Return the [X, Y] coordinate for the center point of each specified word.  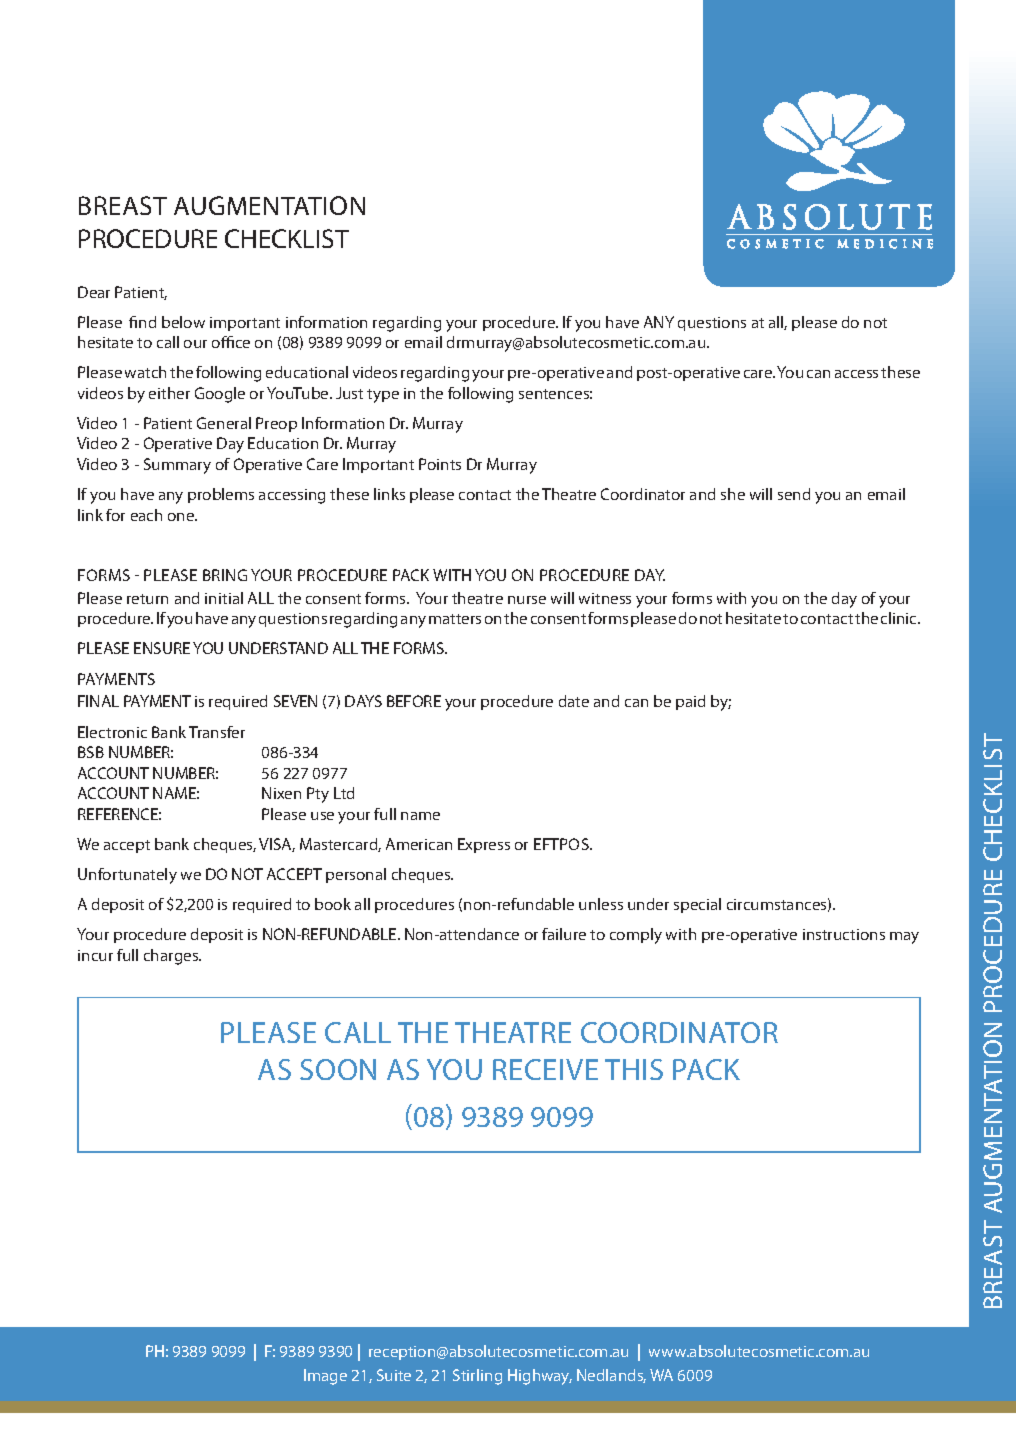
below [183, 322]
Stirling [477, 1377]
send [794, 494]
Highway [540, 1377]
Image [325, 1377]
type [383, 396]
